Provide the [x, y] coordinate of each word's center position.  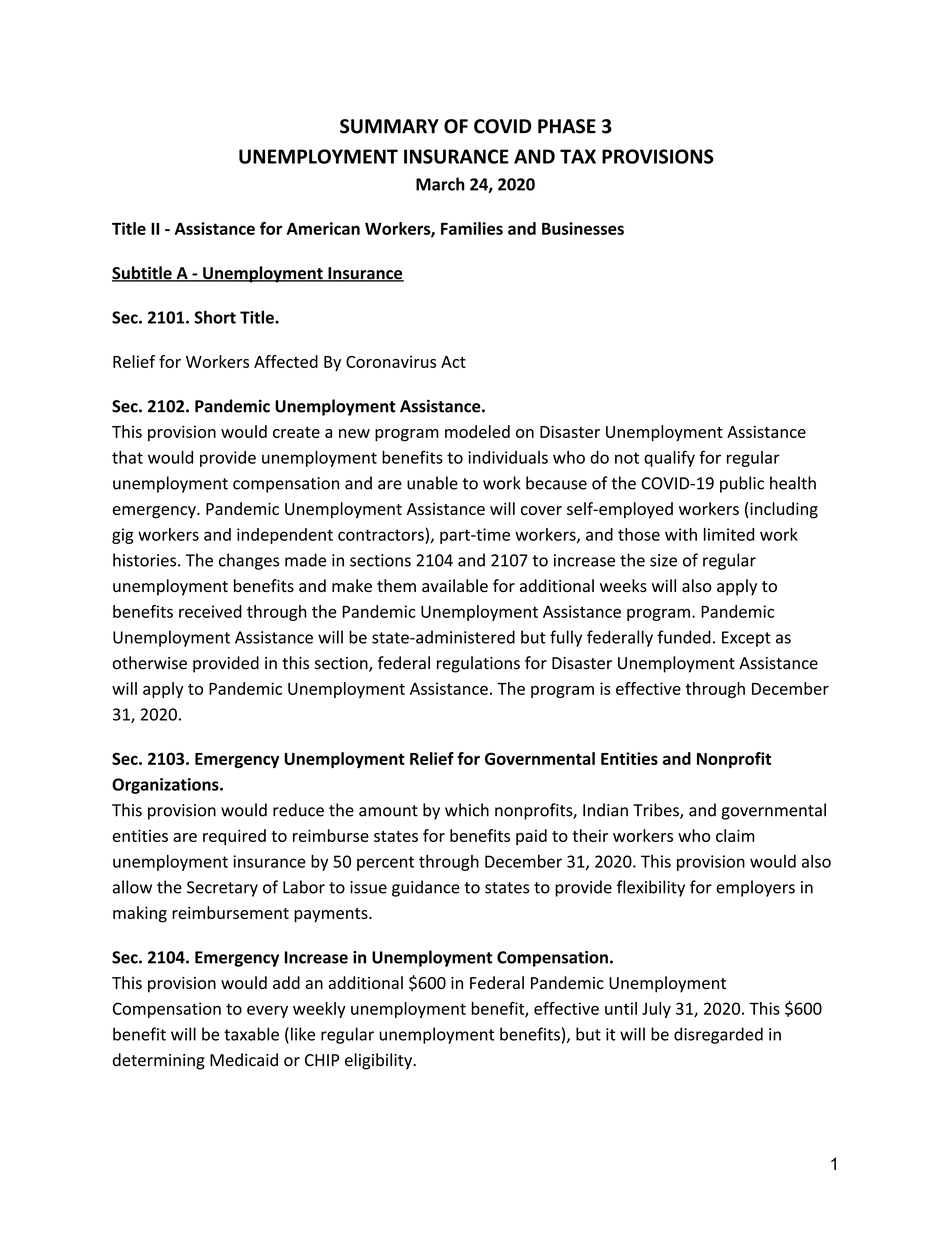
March [440, 184]
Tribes [657, 811]
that [127, 457]
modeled [477, 431]
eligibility [380, 1061]
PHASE [567, 126]
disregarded [718, 1035]
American [323, 228]
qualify [669, 458]
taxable [251, 1034]
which [467, 810]
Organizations [166, 786]
